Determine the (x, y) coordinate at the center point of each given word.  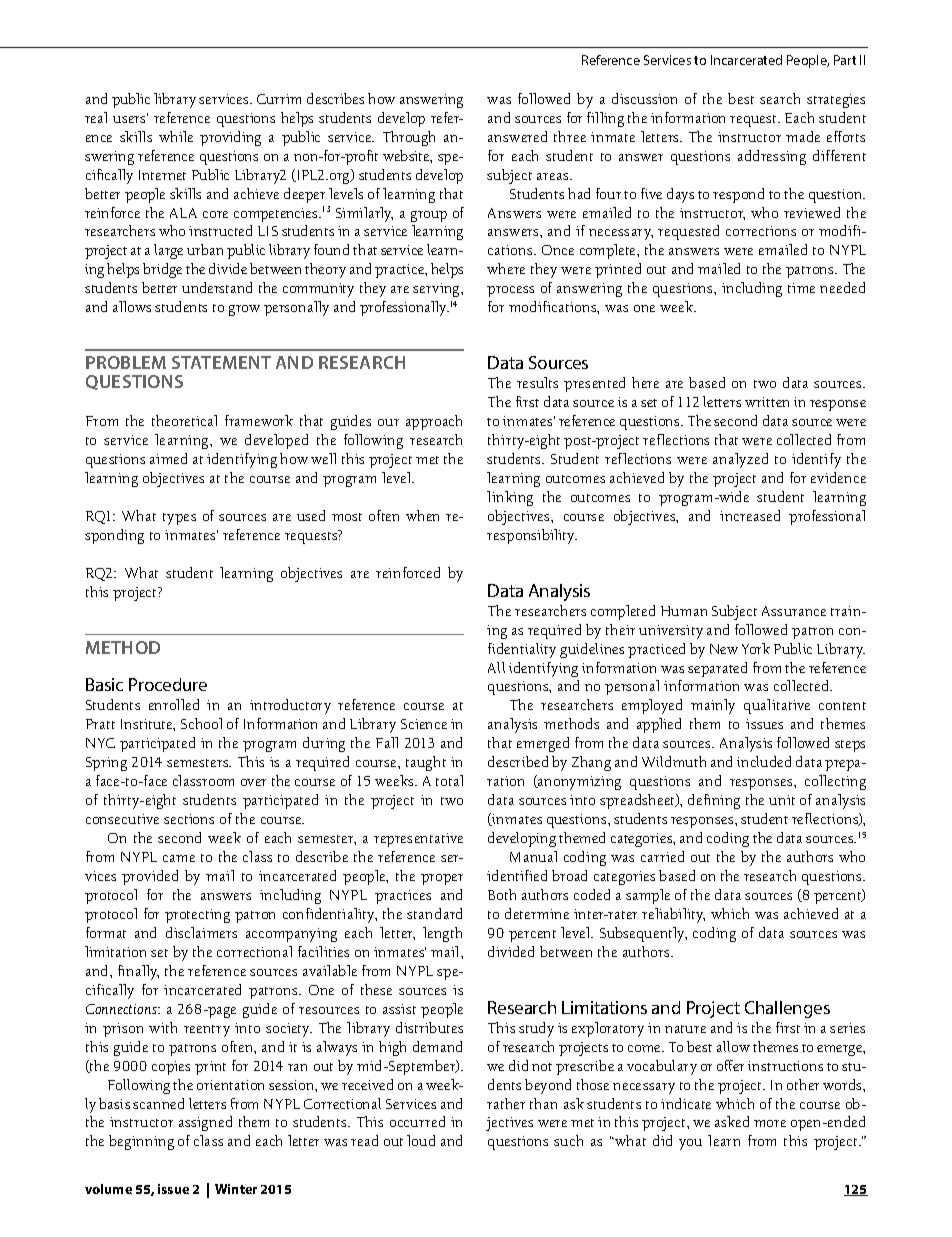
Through (409, 138)
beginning (141, 1142)
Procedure (168, 684)
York (756, 648)
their (620, 629)
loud (421, 1140)
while (176, 136)
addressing (772, 157)
